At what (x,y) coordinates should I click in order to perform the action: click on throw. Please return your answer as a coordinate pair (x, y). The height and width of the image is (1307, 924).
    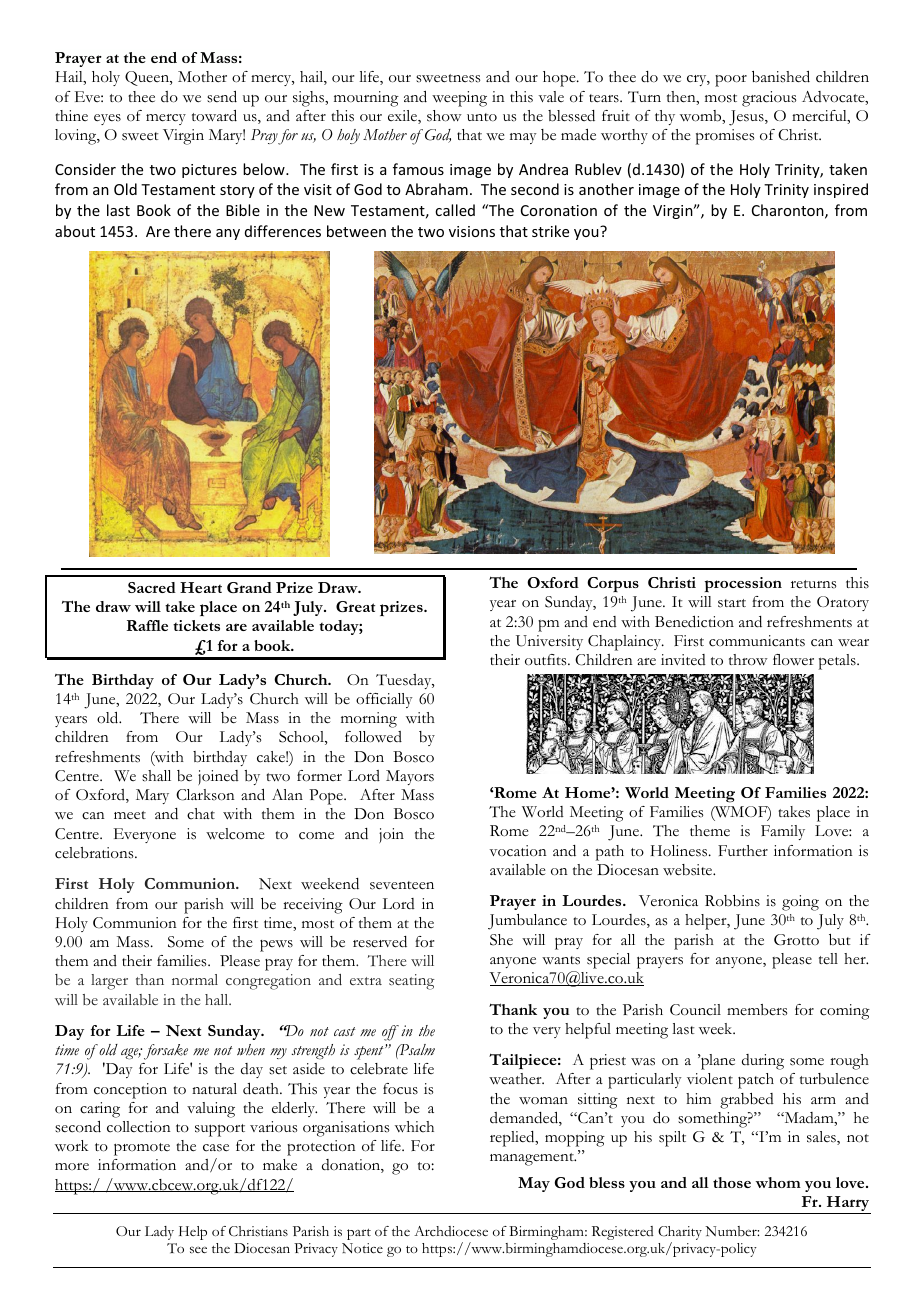
    Looking at the image, I should click on (748, 660).
